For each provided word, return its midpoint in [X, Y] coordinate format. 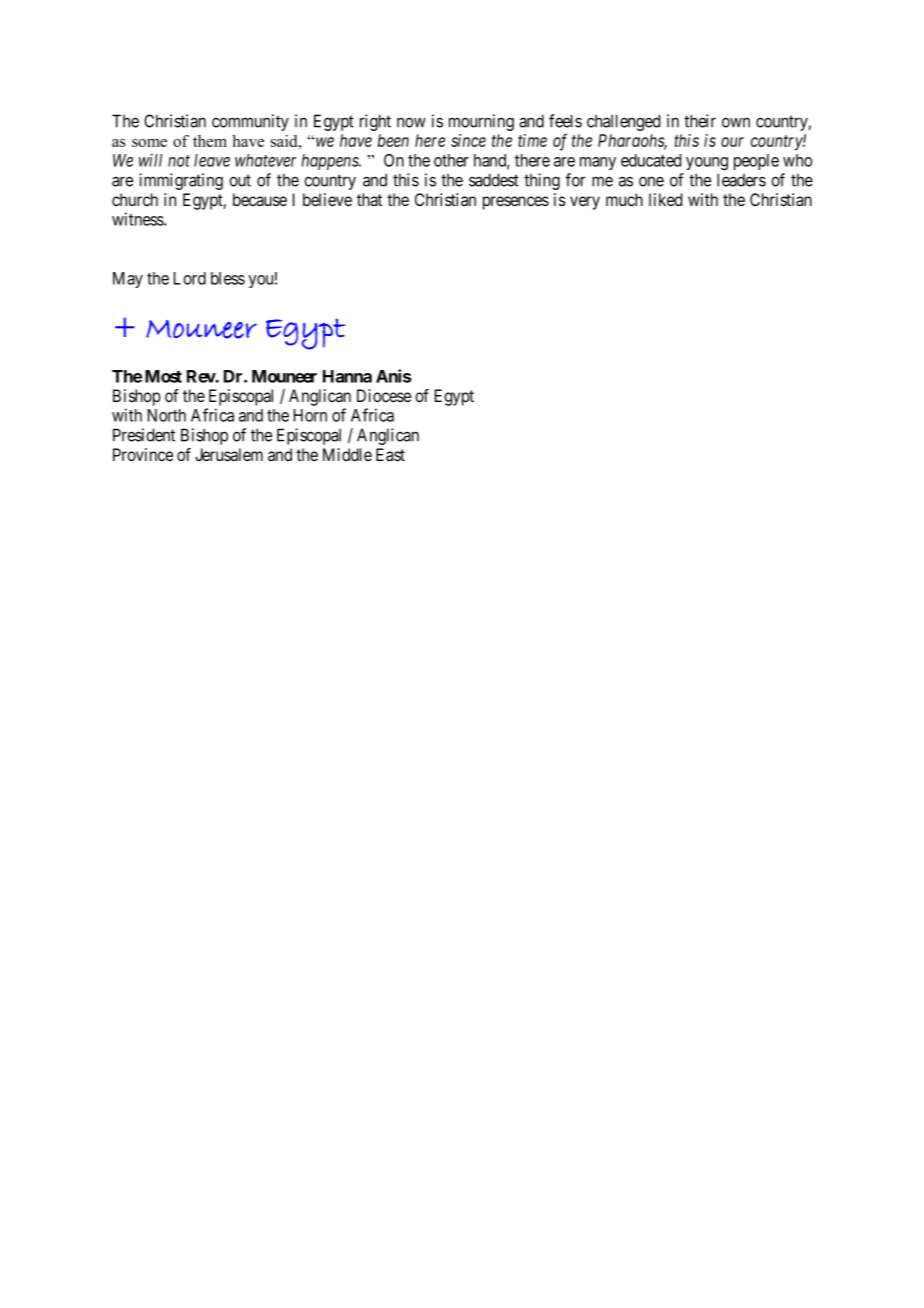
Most [163, 376]
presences [516, 203]
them [210, 141]
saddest [494, 180]
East [390, 455]
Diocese [384, 395]
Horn [310, 415]
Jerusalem [229, 455]
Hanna [347, 376]
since [468, 140]
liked [665, 199]
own [736, 122]
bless [228, 278]
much [624, 199]
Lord [190, 278]
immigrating [181, 181]
